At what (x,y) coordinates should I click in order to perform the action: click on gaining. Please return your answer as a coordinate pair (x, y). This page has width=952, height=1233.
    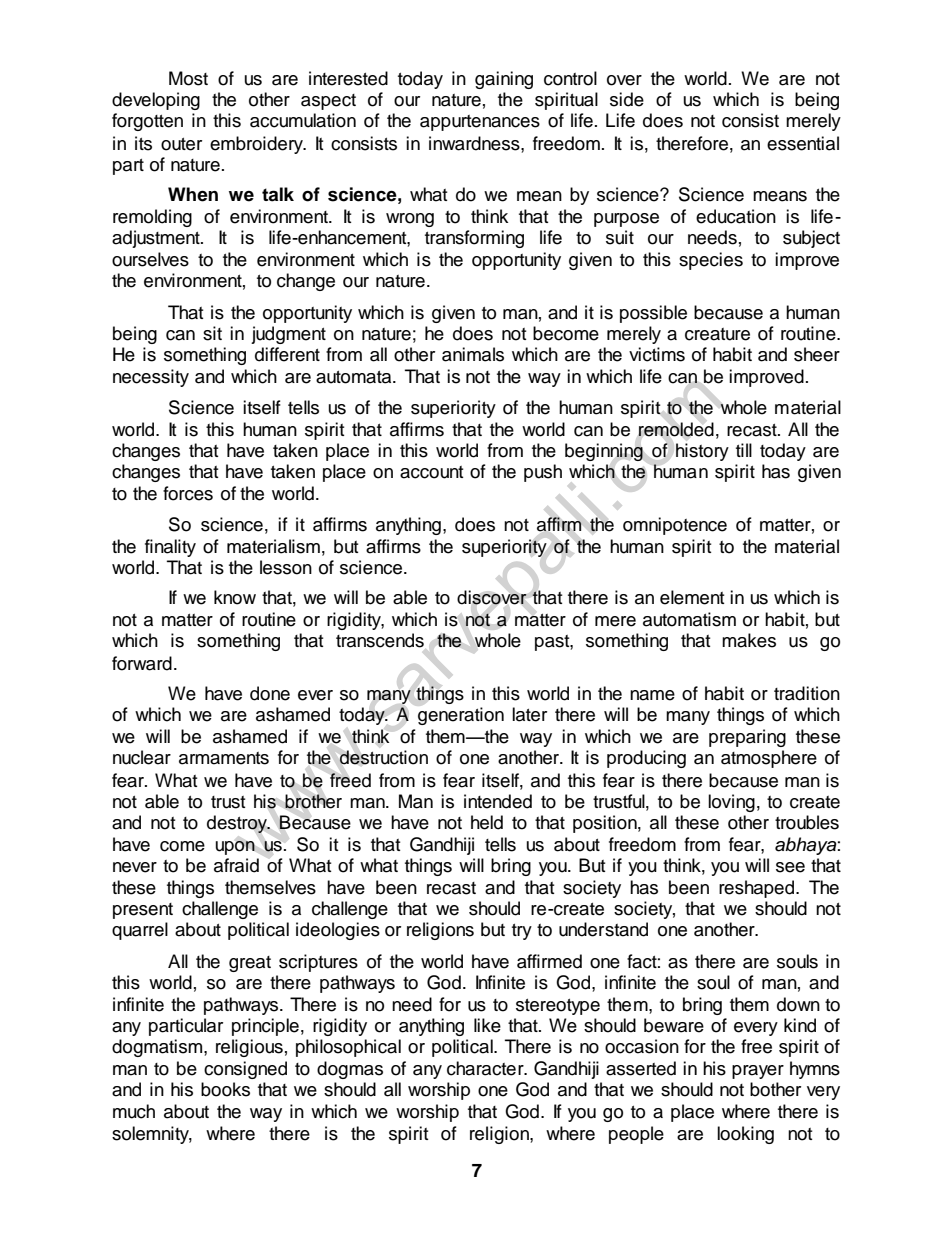
    Looking at the image, I should click on (504, 80).
